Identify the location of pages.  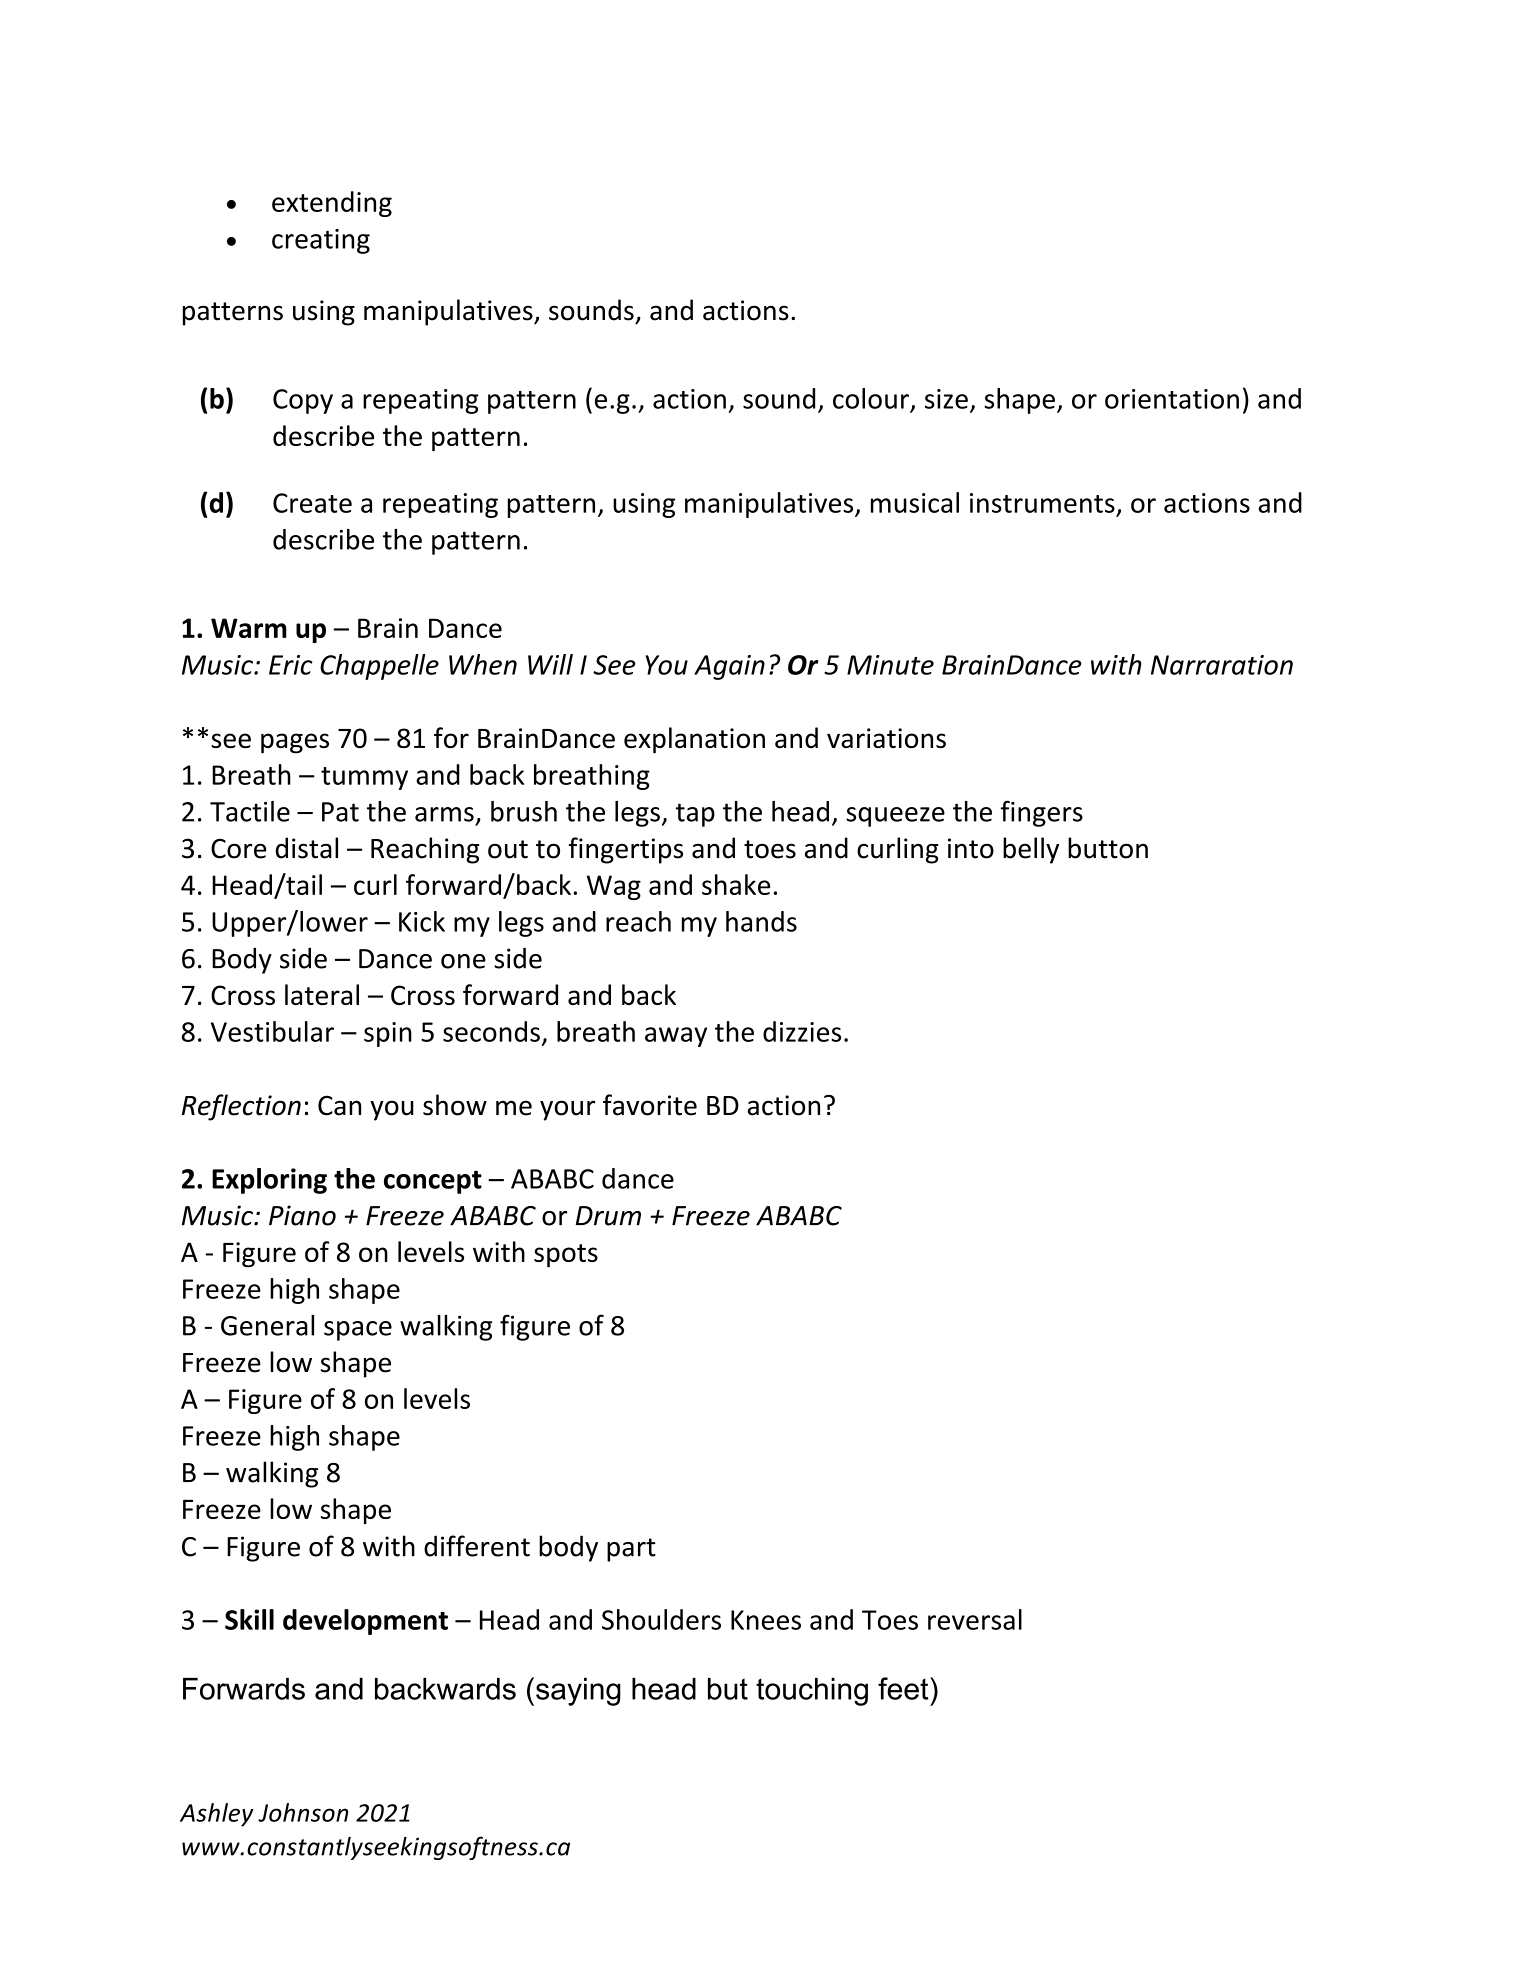
(295, 743).
